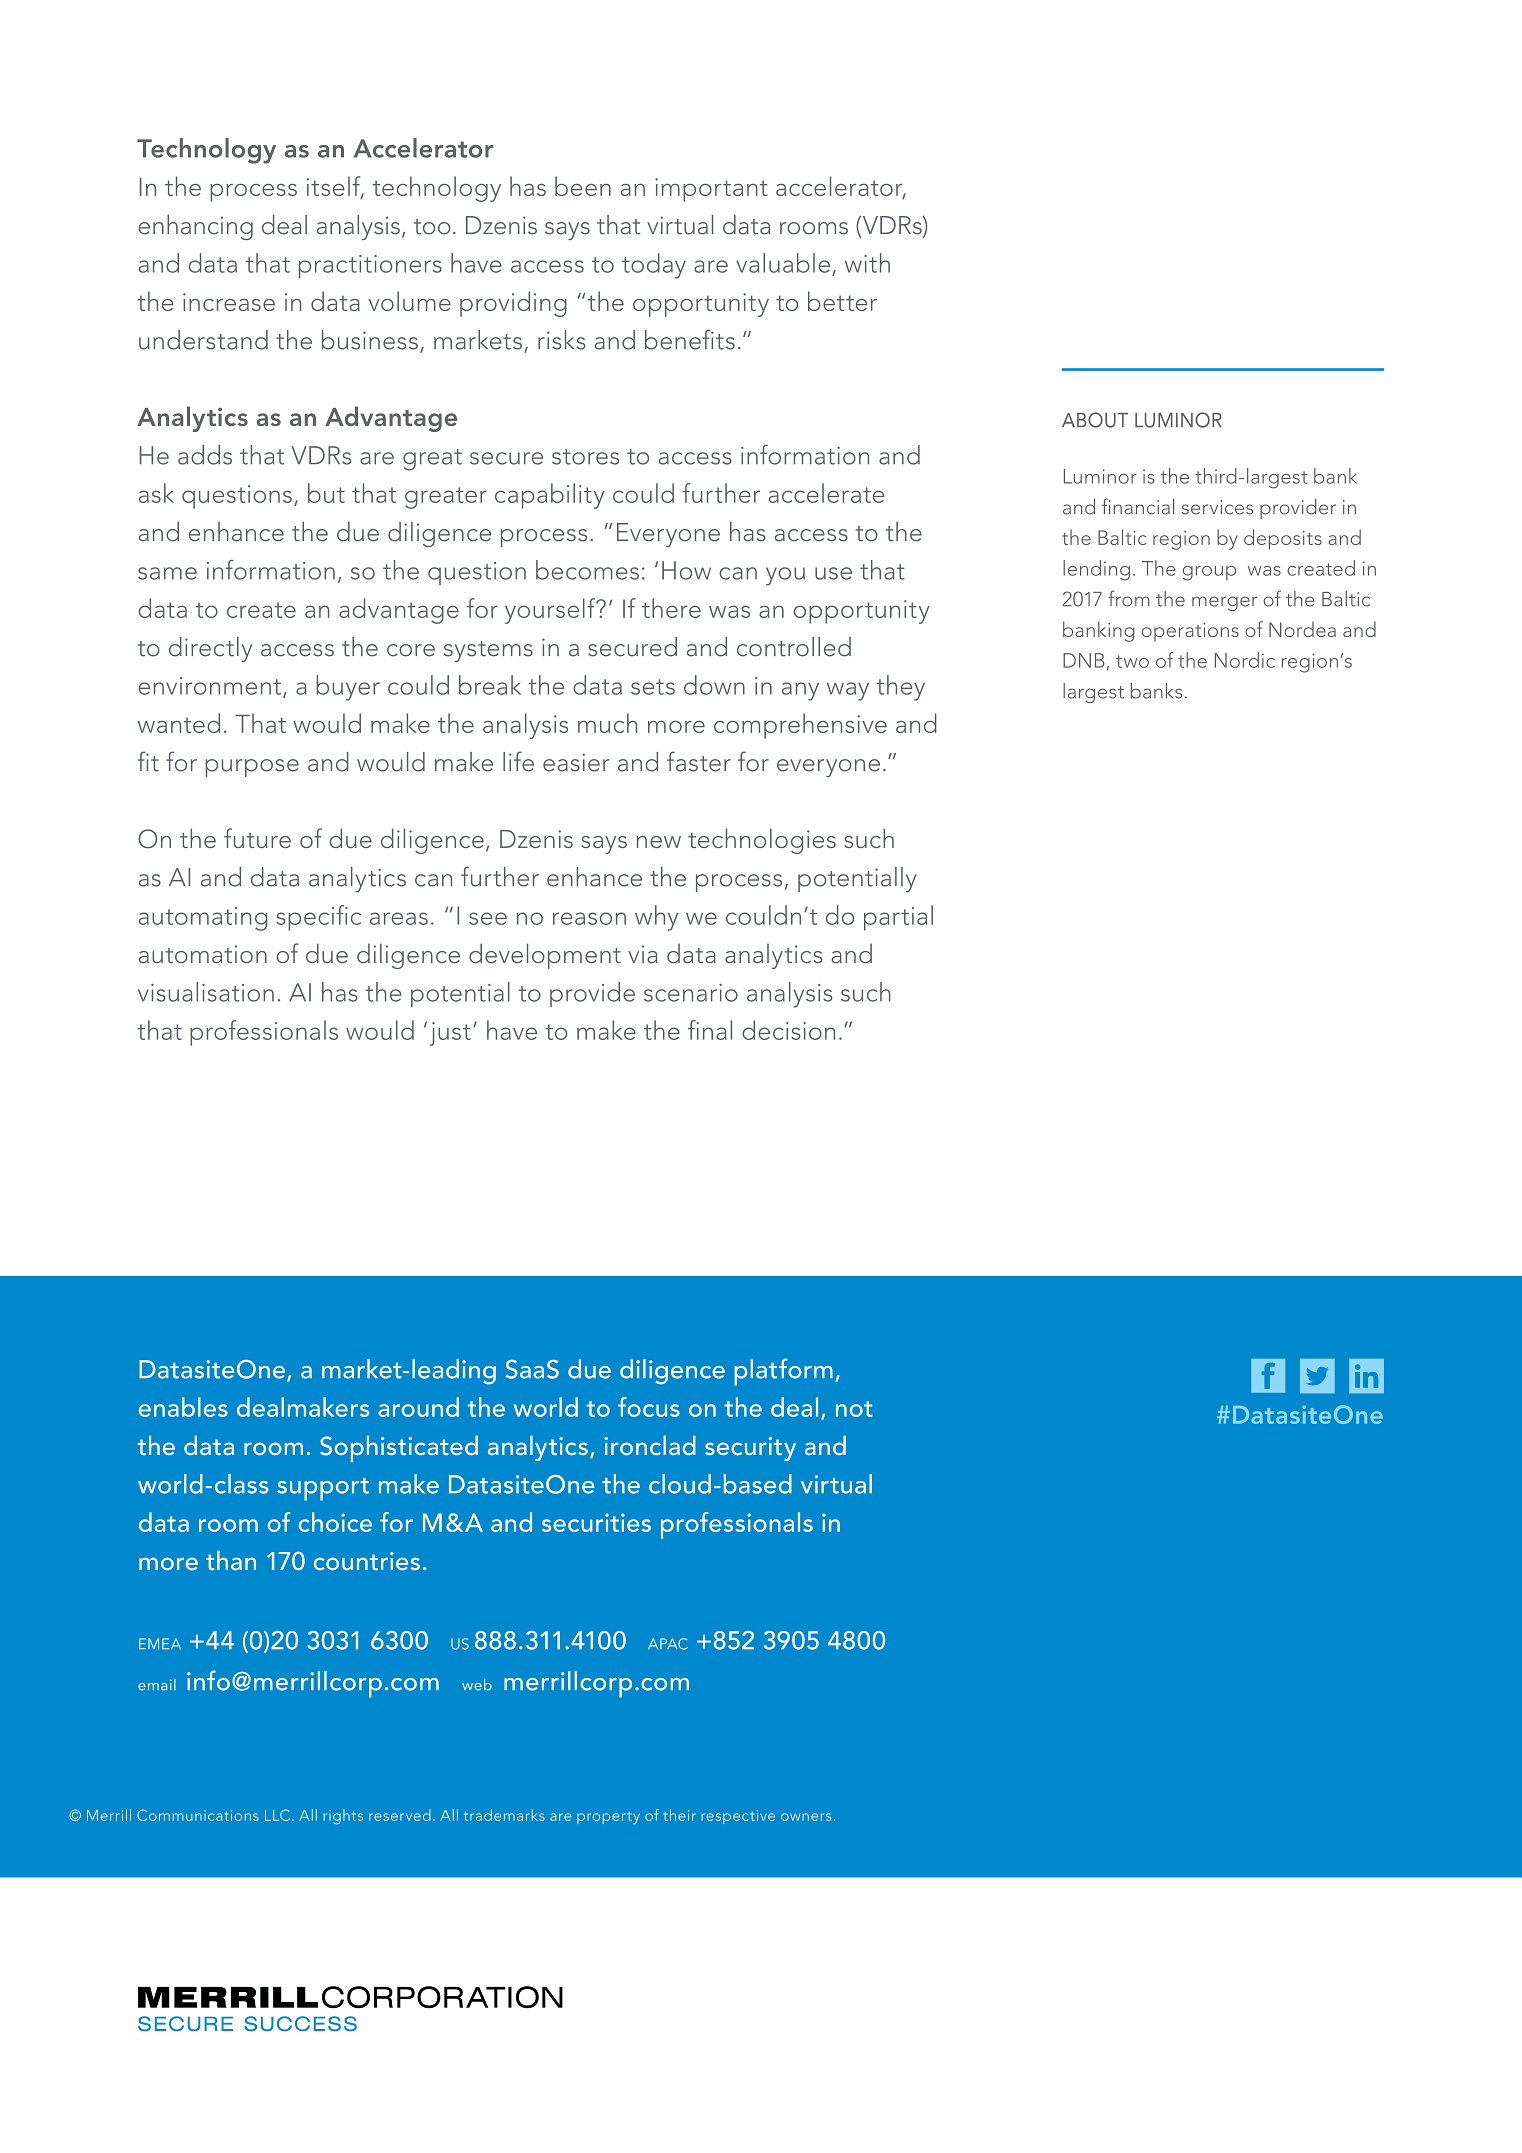  Describe the element at coordinates (1132, 661) in the image. I see `two` at that location.
